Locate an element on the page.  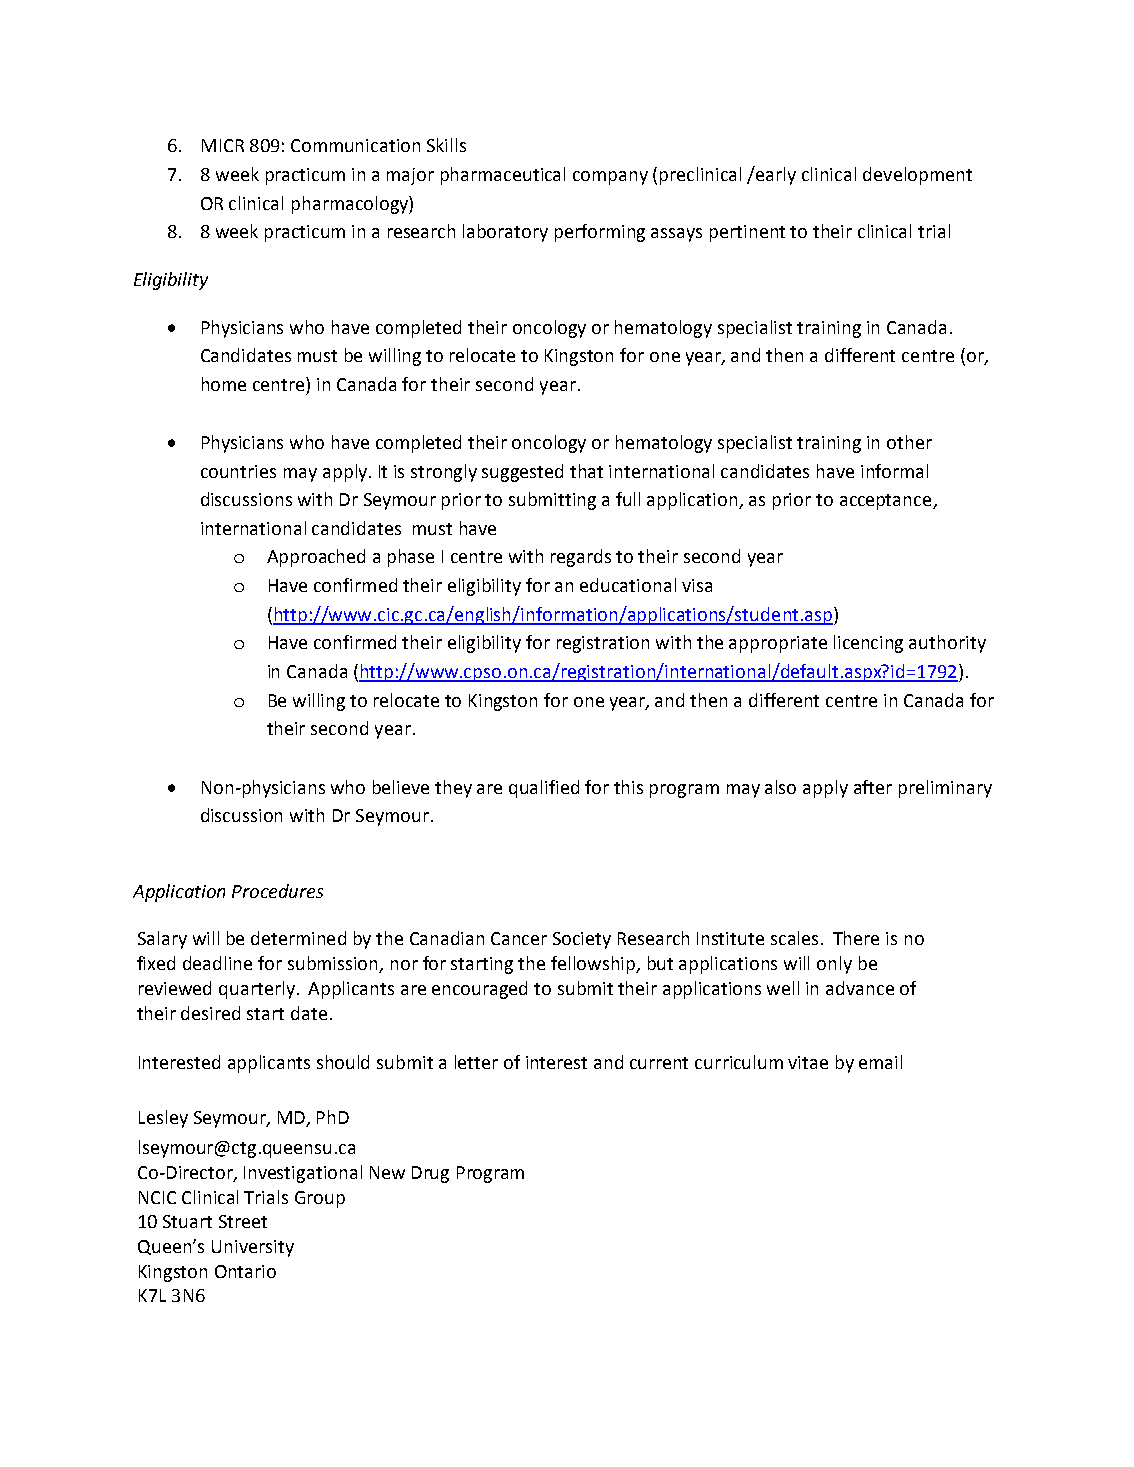
other is located at coordinates (909, 442).
